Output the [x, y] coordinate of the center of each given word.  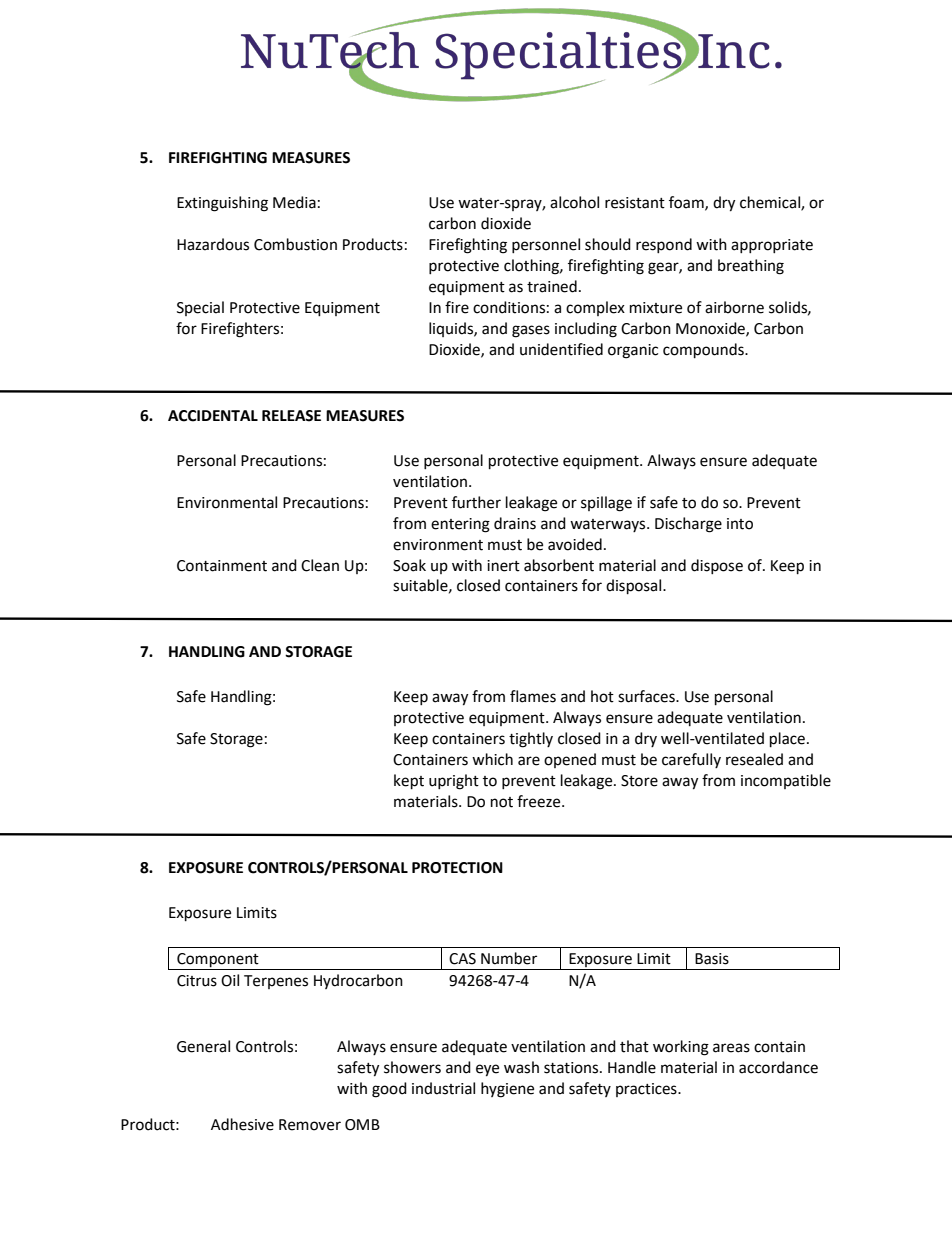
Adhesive [242, 1124]
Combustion [295, 244]
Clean [320, 565]
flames [533, 696]
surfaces [647, 696]
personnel [546, 245]
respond [664, 245]
